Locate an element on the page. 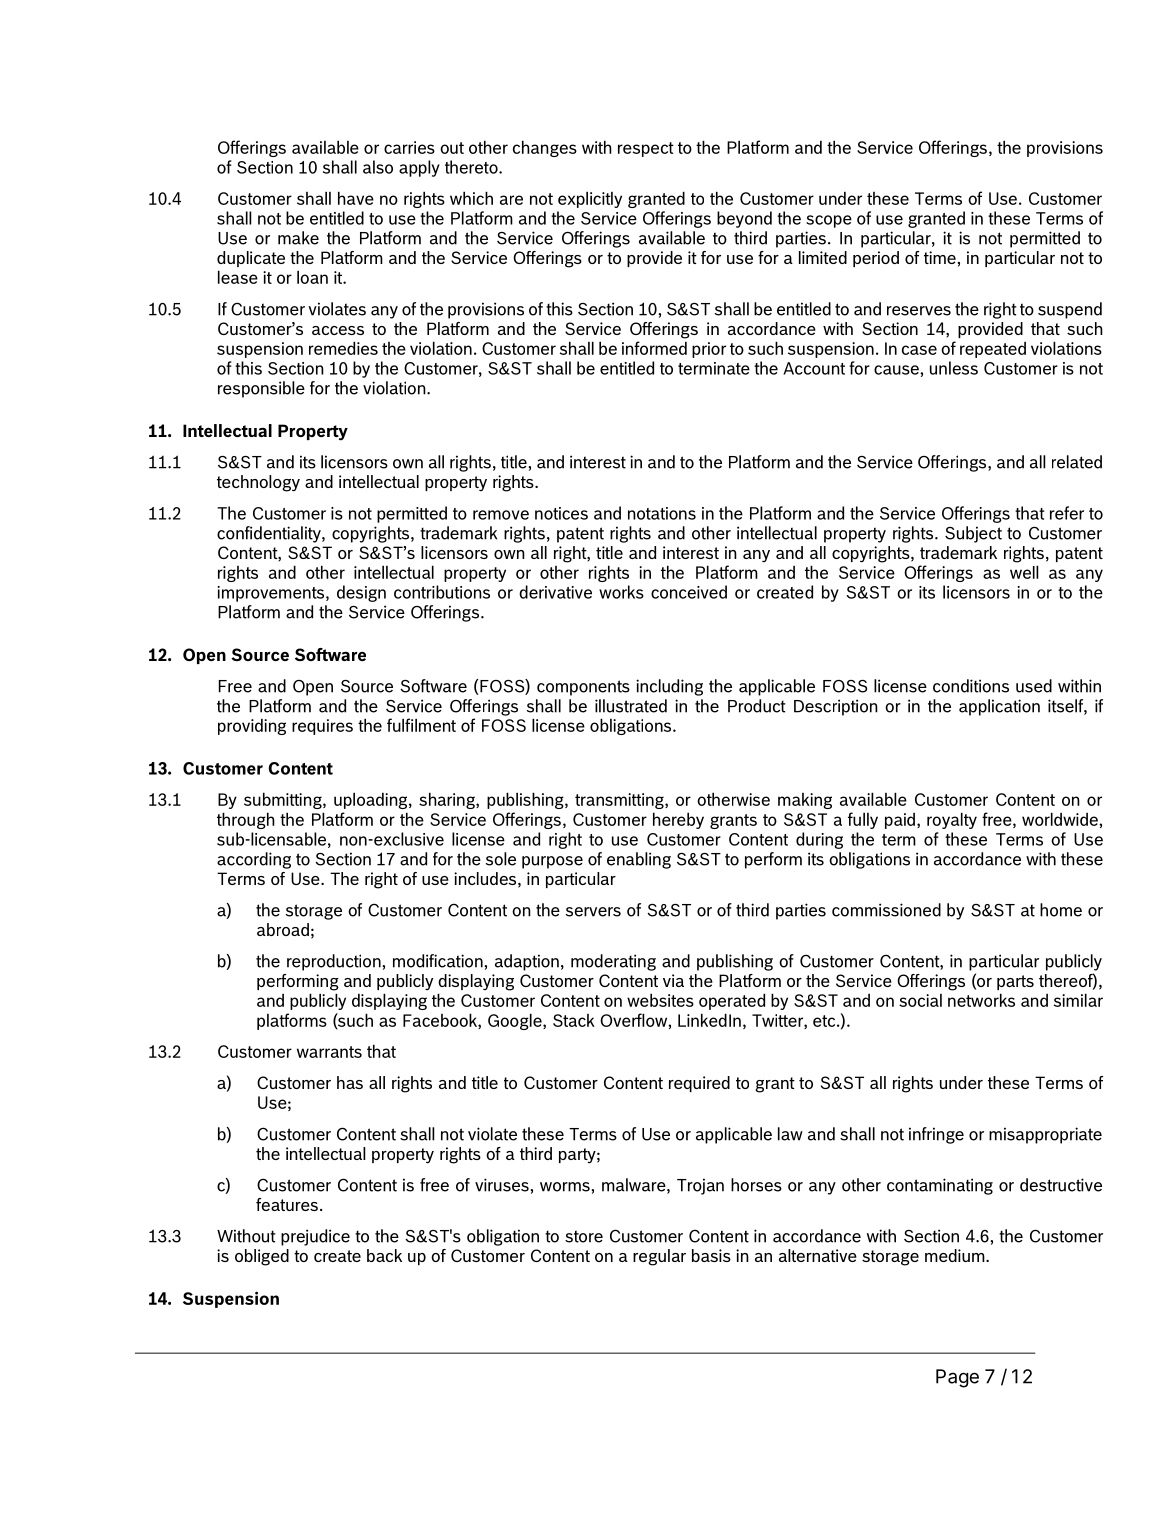 Image resolution: width=1170 pixels, height=1514 pixels. back is located at coordinates (384, 1255).
